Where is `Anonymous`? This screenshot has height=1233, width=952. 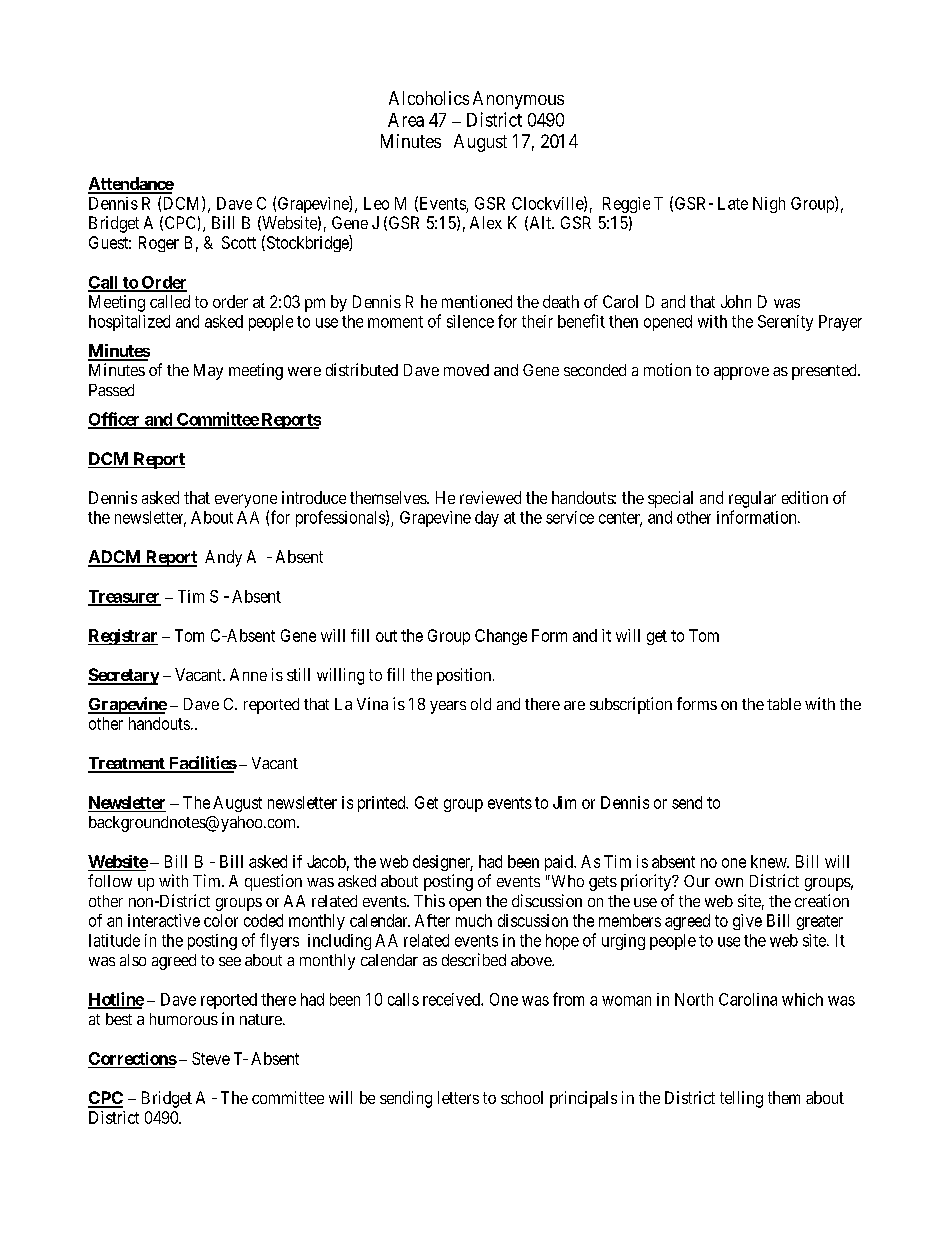
Anonymous is located at coordinates (518, 100).
